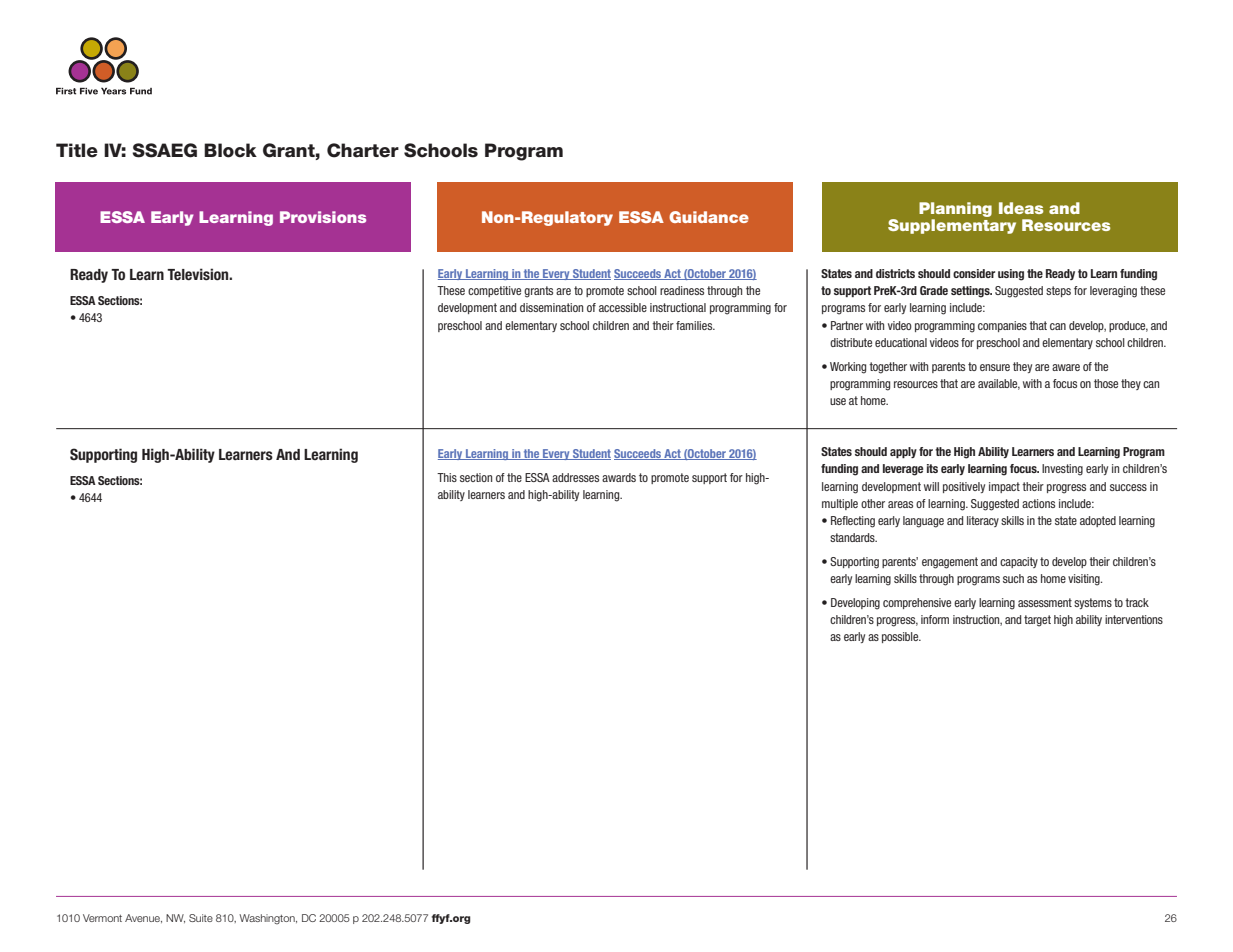  Describe the element at coordinates (983, 521) in the page. I see `literacy` at that location.
